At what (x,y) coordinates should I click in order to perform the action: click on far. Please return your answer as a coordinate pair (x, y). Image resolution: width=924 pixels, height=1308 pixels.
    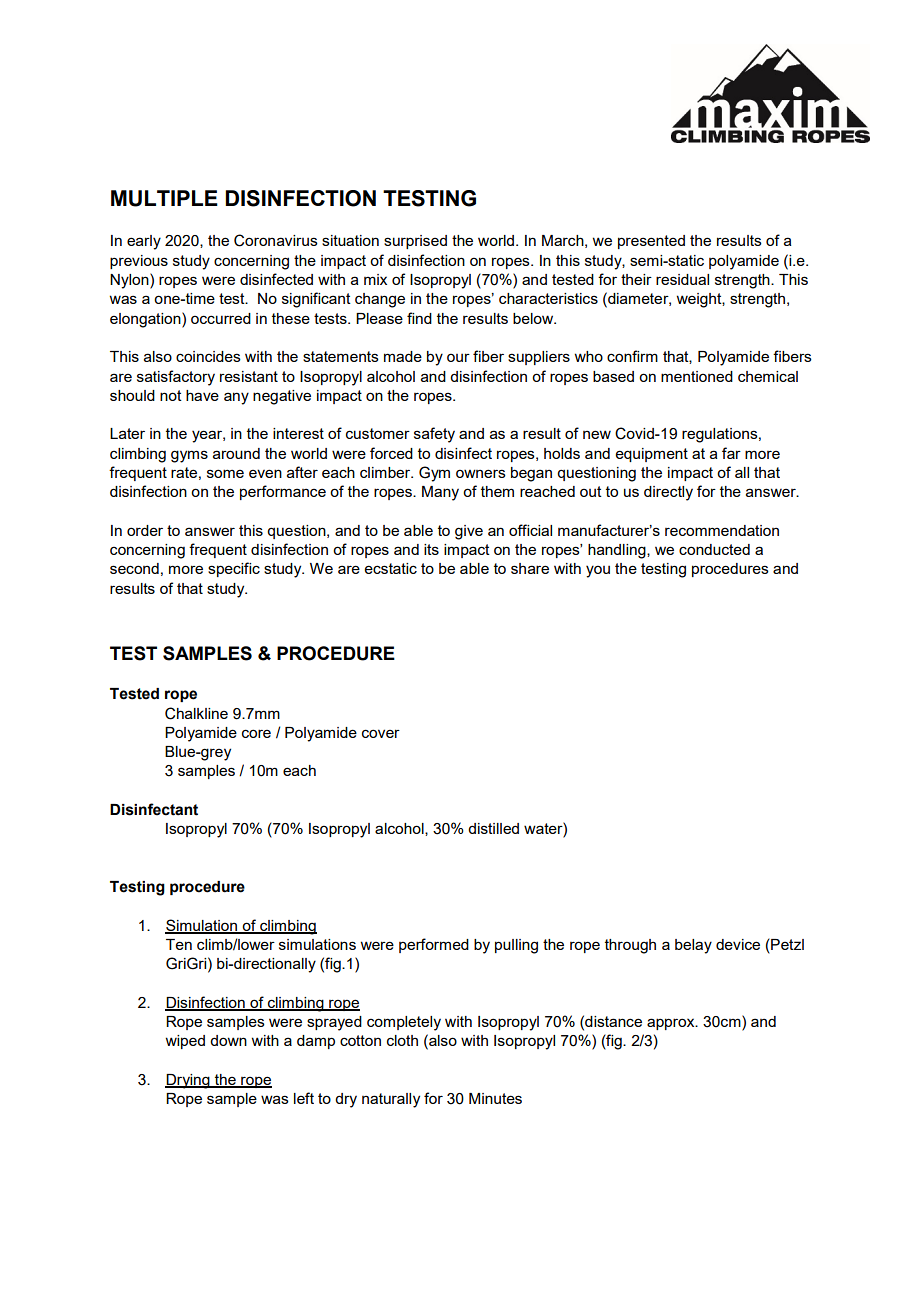
    Looking at the image, I should click on (731, 453).
